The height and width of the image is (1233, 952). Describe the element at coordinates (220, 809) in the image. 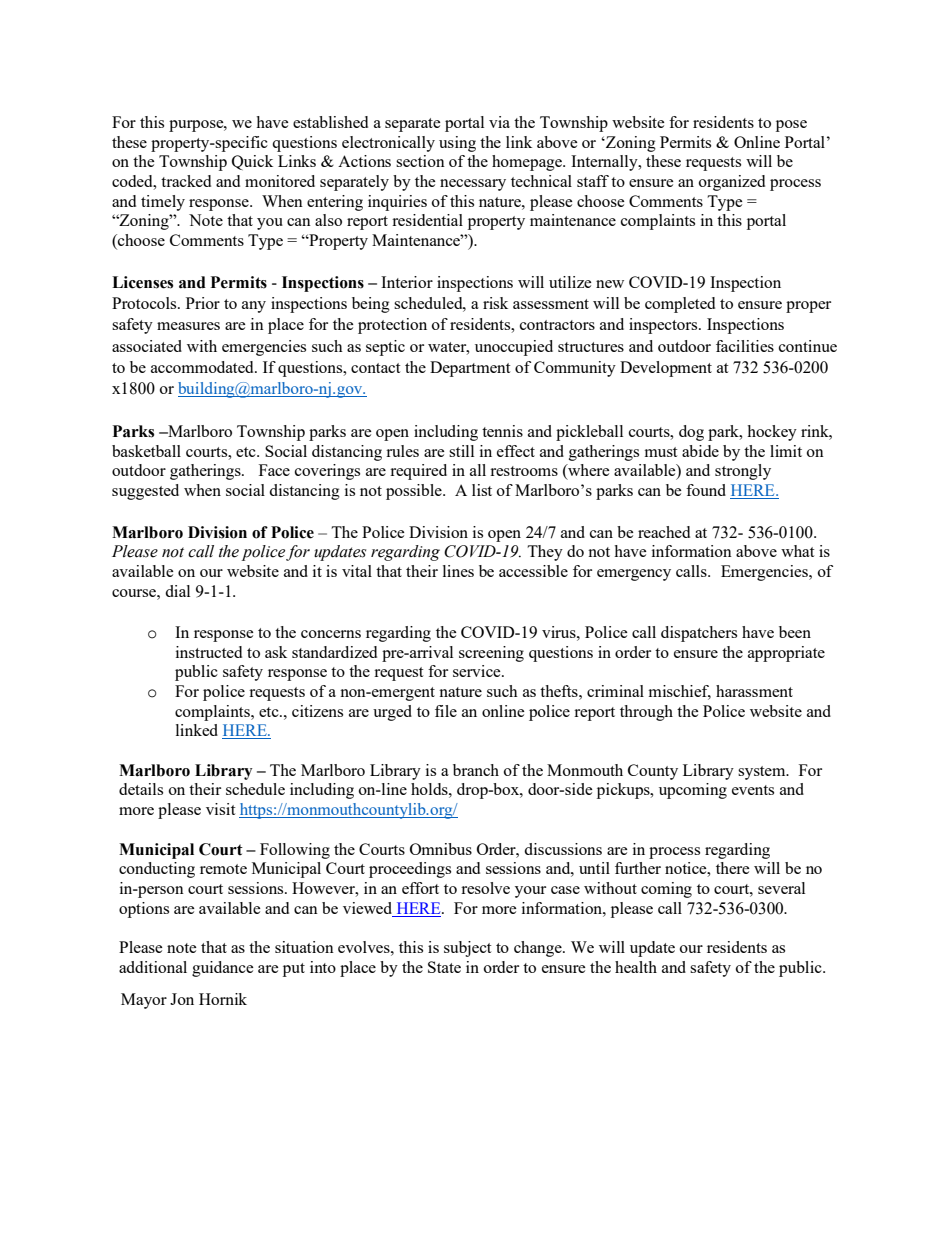

I see `visit` at that location.
